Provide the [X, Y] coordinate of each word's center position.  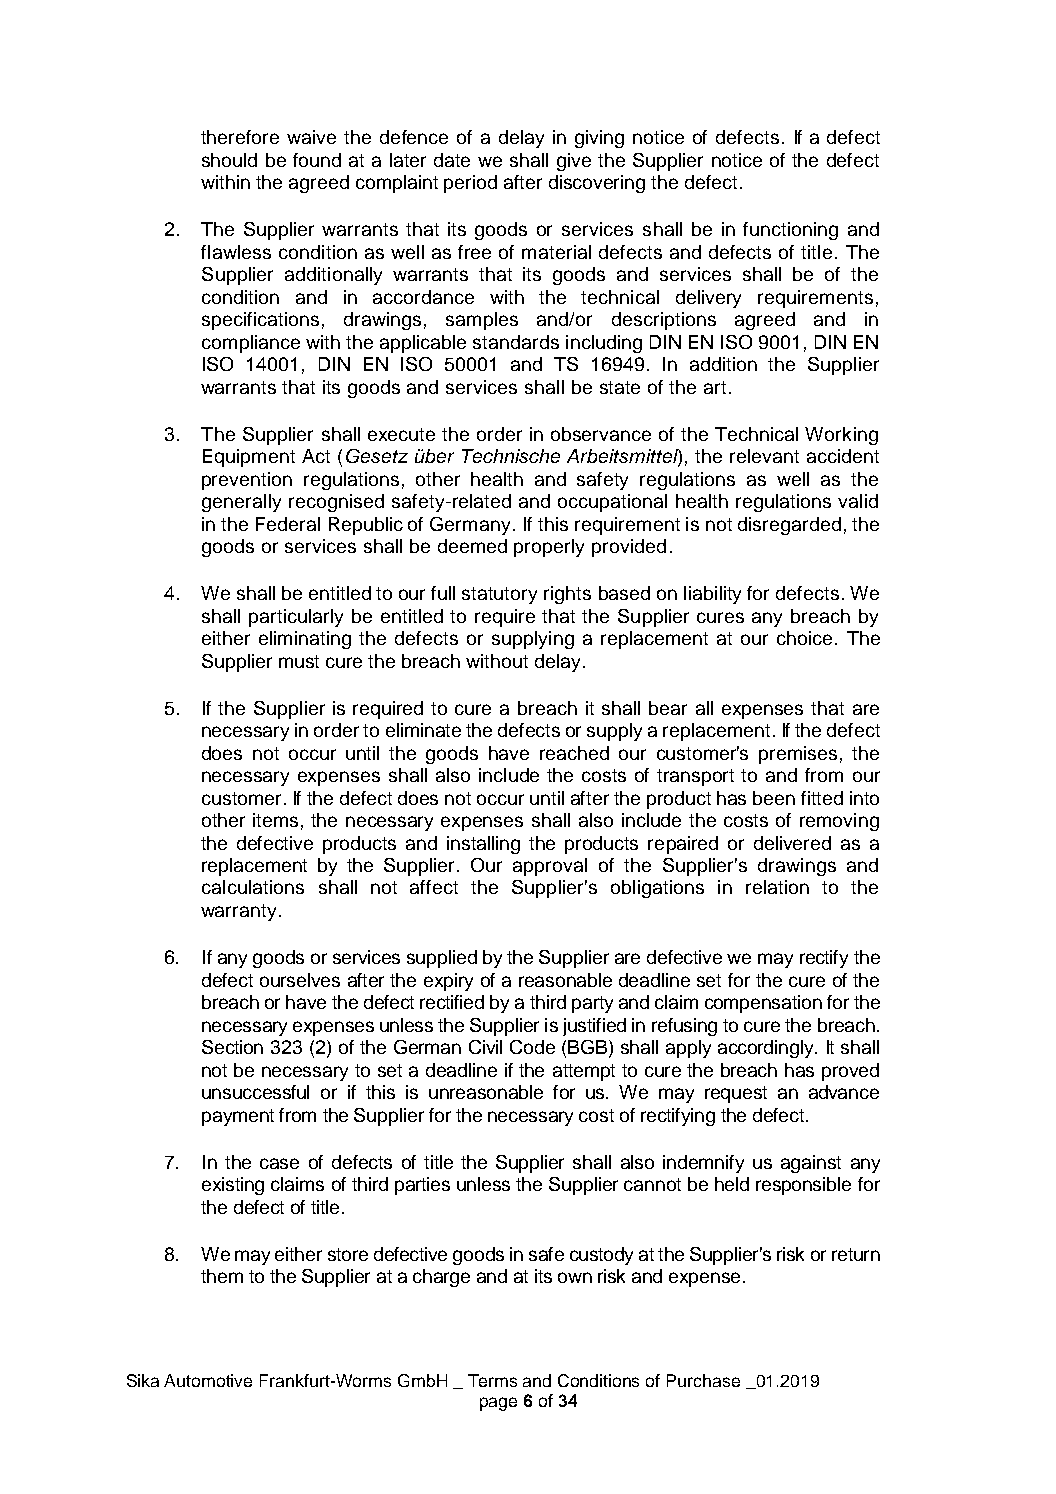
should [229, 160]
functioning [790, 231]
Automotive [208, 1380]
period [470, 184]
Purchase [703, 1380]
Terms [492, 1380]
